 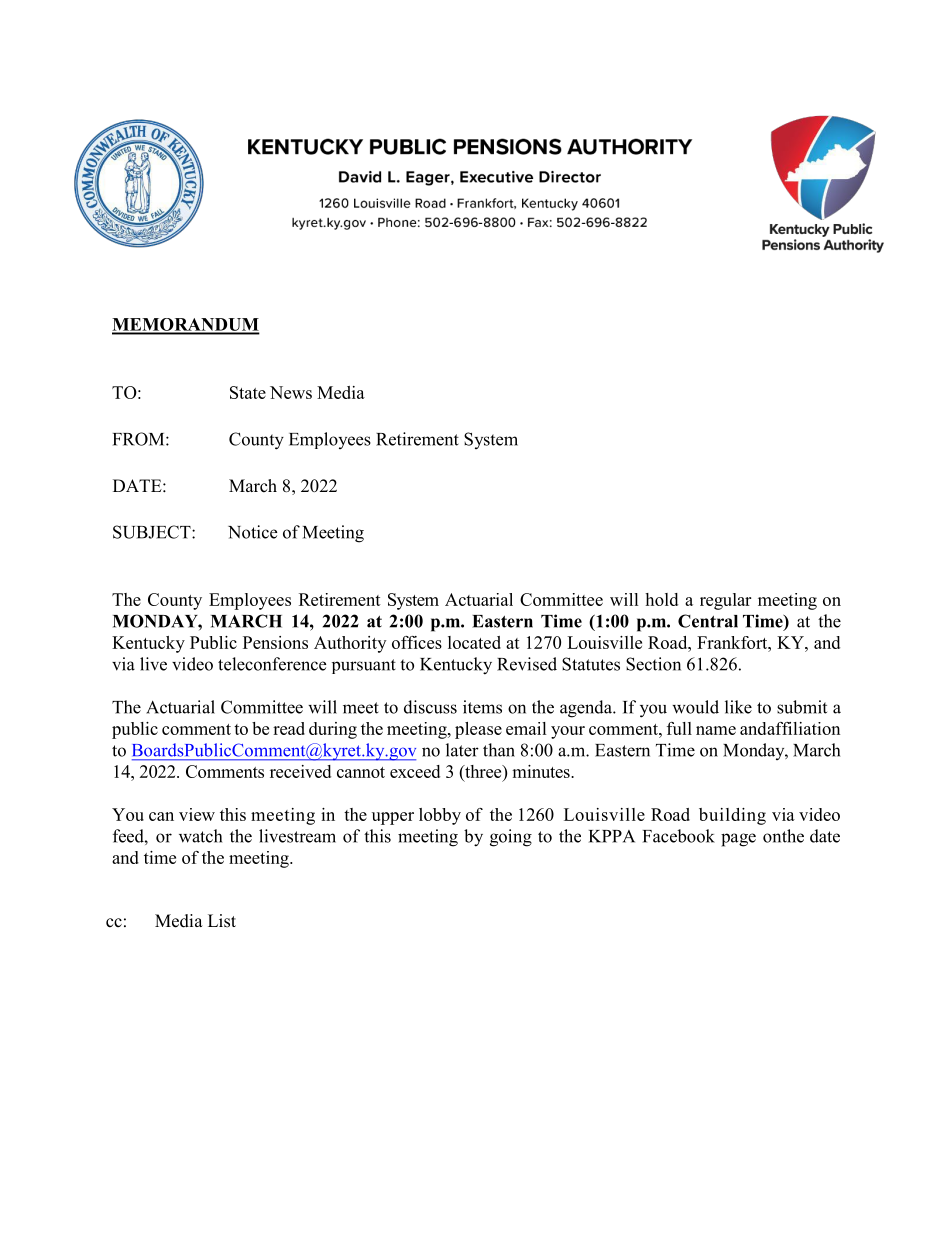 I want to click on List, so click(x=222, y=921).
